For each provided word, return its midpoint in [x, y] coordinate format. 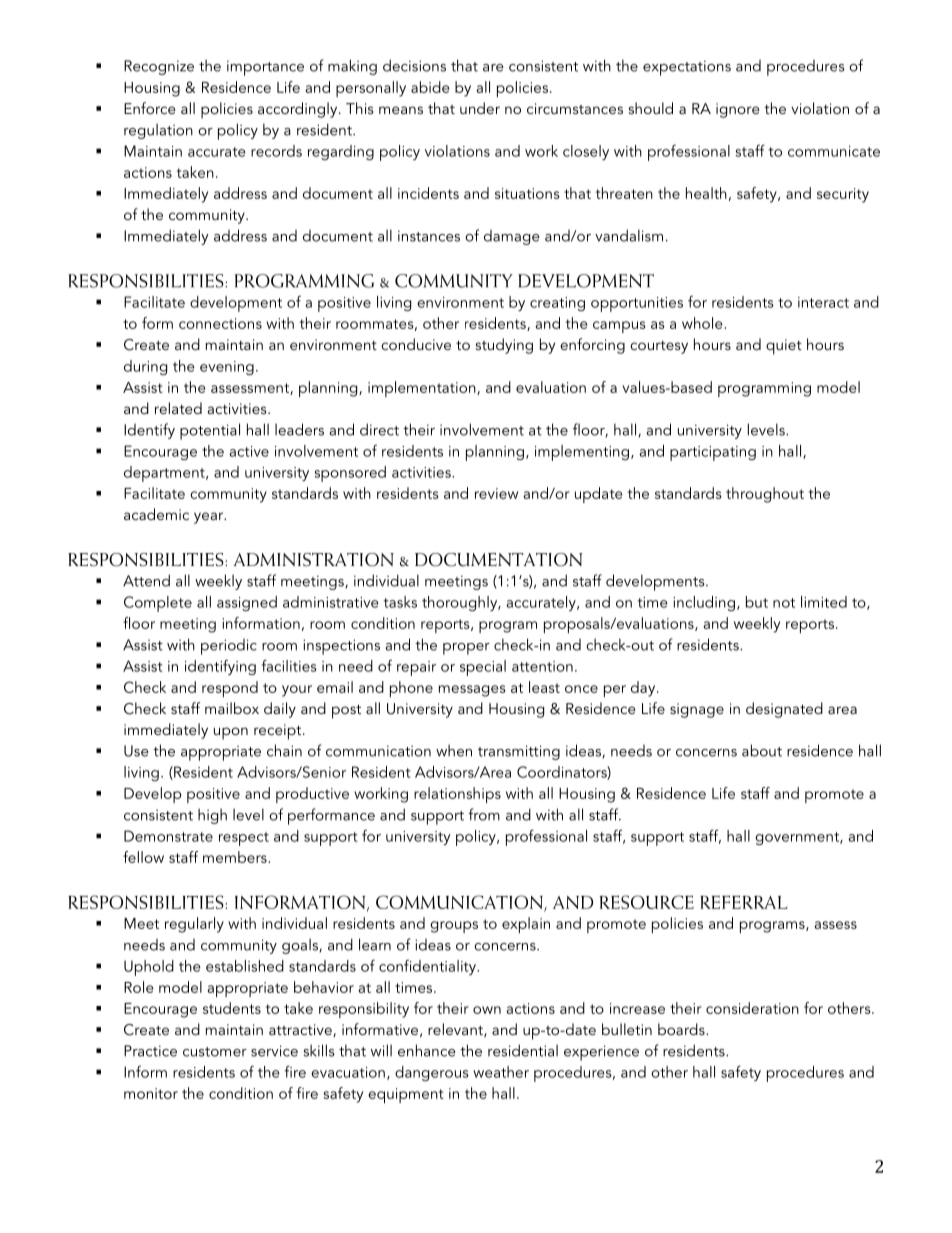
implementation [423, 389]
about [762, 750]
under [480, 108]
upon [231, 733]
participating [713, 453]
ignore [737, 110]
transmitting [519, 752]
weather [501, 1072]
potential [210, 431]
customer [215, 1052]
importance [265, 68]
